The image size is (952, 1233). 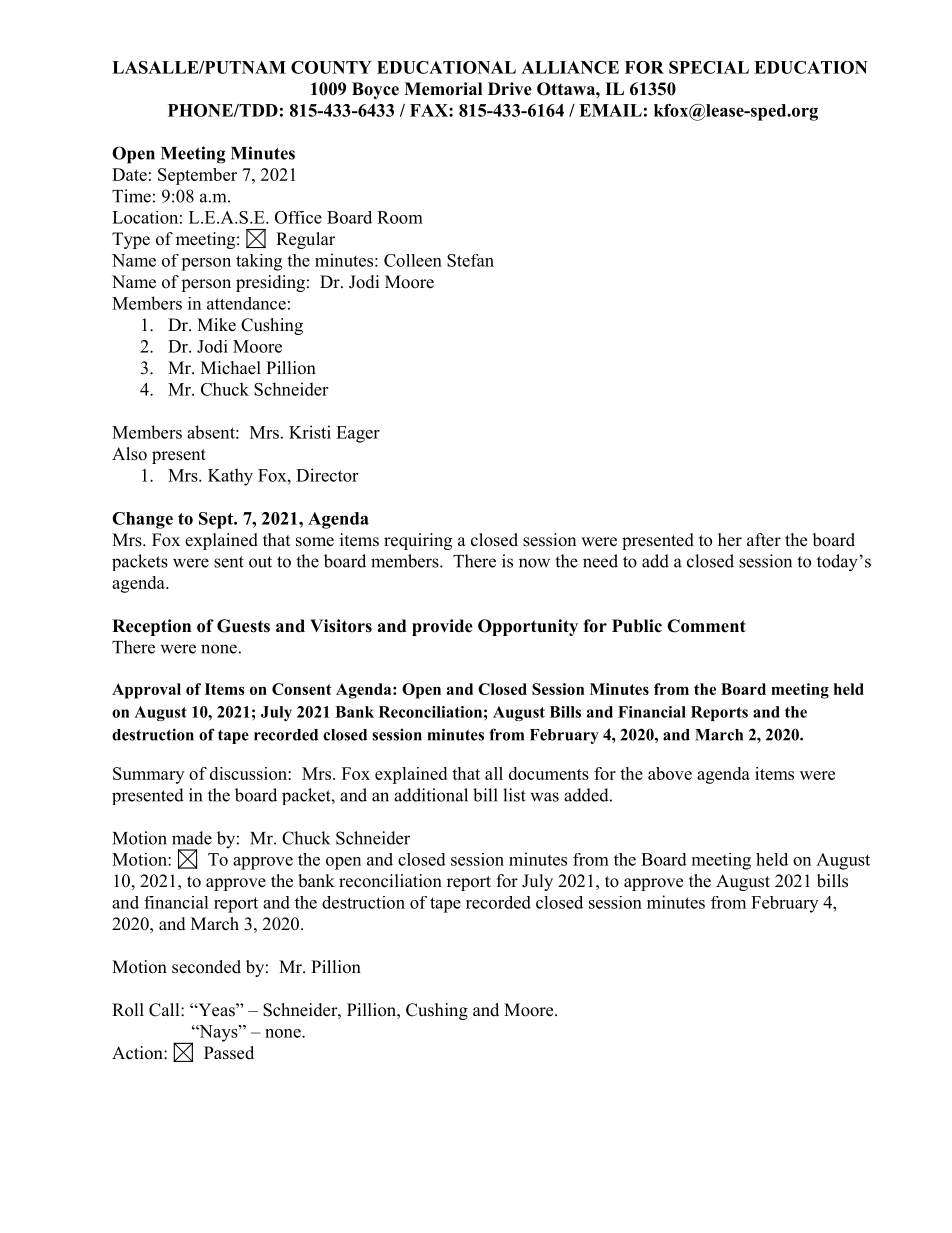 I want to click on Date, so click(x=129, y=174).
